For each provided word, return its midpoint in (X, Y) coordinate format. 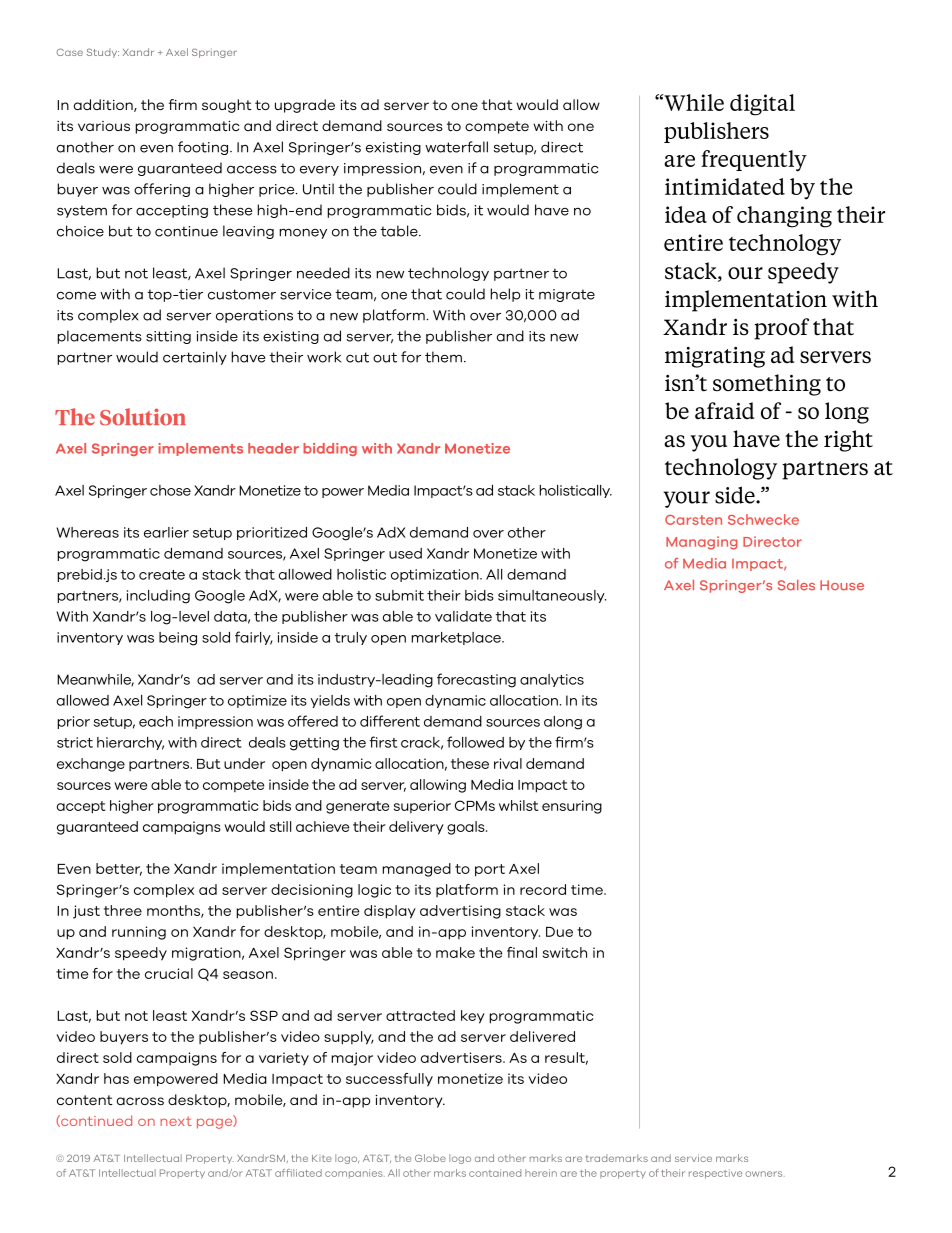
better (119, 869)
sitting (168, 337)
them (443, 357)
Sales (796, 585)
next (176, 1121)
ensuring (572, 807)
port (490, 870)
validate (463, 616)
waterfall (456, 147)
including (158, 597)
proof (781, 329)
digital (762, 105)
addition (104, 105)
